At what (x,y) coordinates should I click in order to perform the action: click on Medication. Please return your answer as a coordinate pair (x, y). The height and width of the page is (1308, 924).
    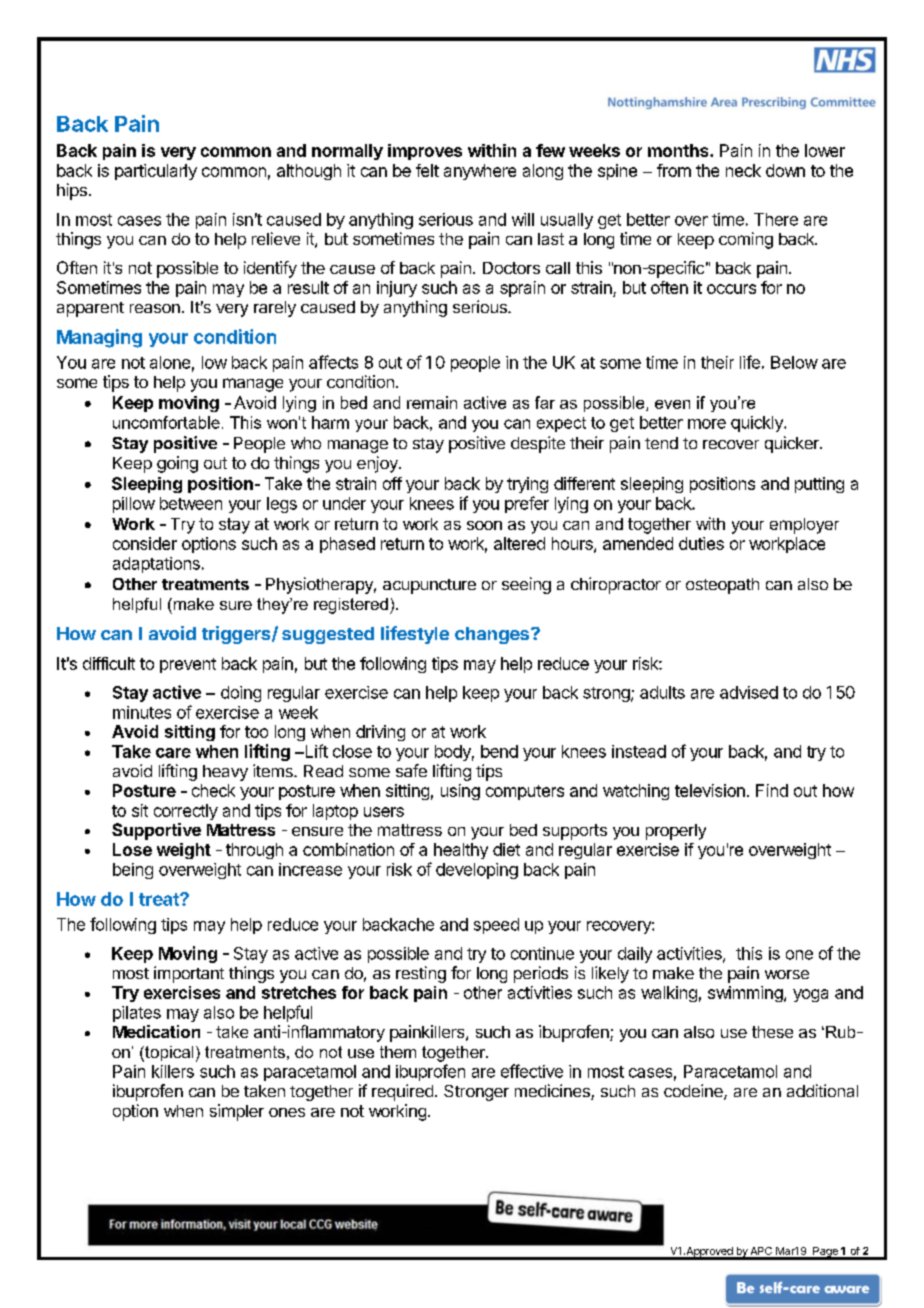
    Looking at the image, I should click on (156, 1031).
